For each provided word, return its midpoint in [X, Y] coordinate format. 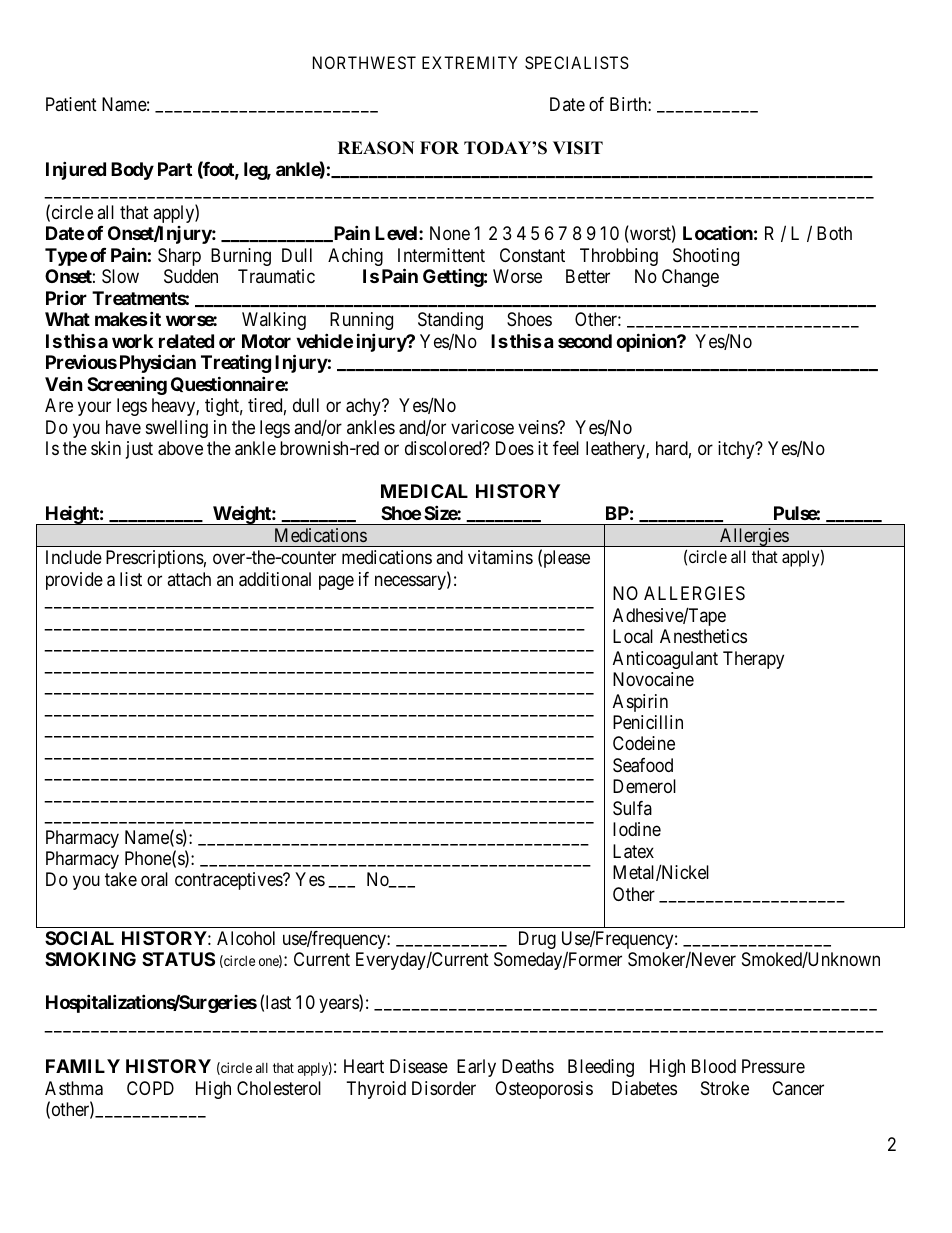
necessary [411, 582]
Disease [419, 1066]
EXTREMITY [470, 62]
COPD [150, 1088]
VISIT [578, 148]
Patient [71, 104]
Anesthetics [703, 636]
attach [189, 579]
